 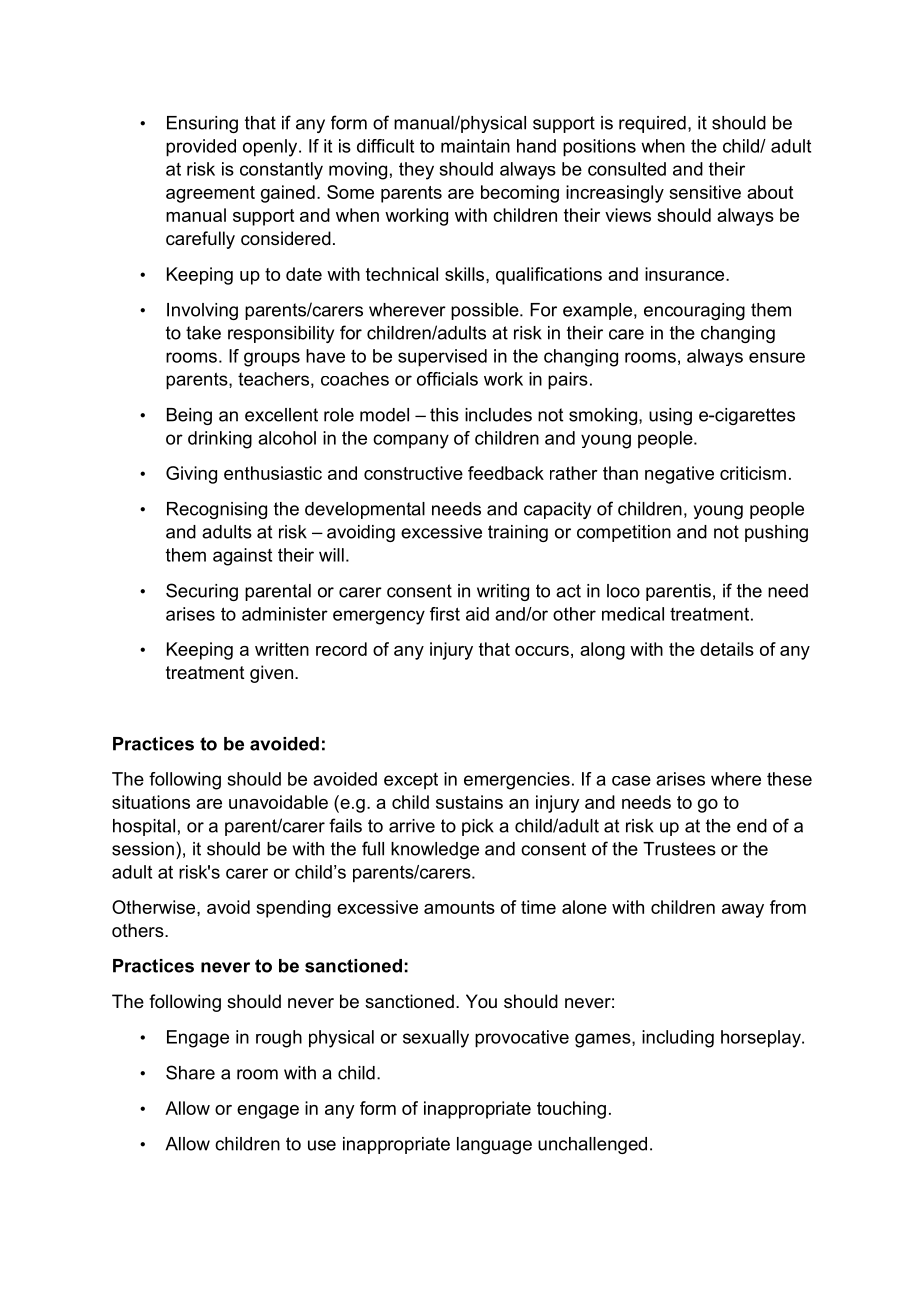 What do you see at coordinates (477, 614) in the image?
I see `aid` at bounding box center [477, 614].
